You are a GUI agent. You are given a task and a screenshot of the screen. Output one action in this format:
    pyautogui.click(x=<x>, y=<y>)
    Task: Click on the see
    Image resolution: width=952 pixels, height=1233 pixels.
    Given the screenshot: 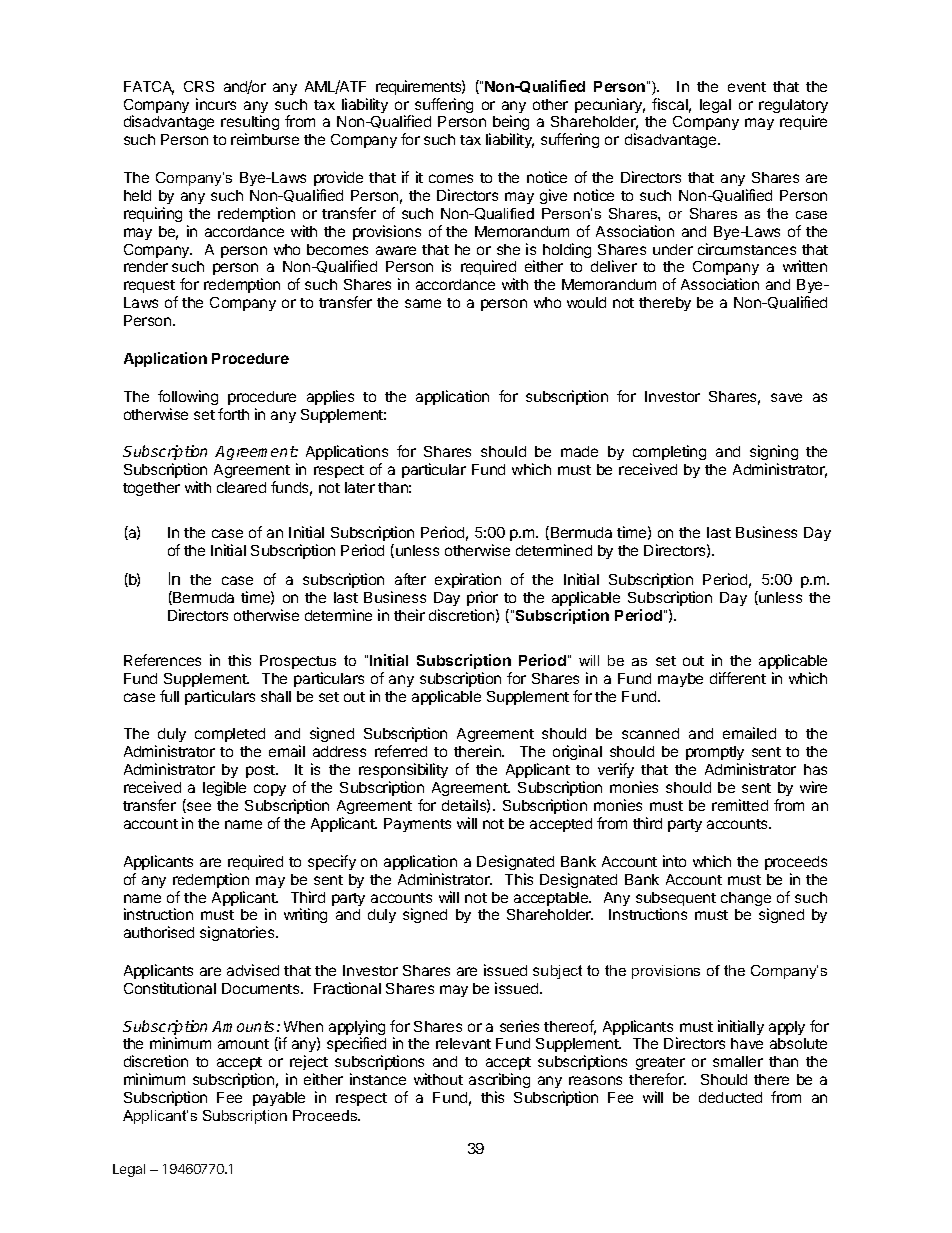 What is the action you would take?
    pyautogui.click(x=198, y=807)
